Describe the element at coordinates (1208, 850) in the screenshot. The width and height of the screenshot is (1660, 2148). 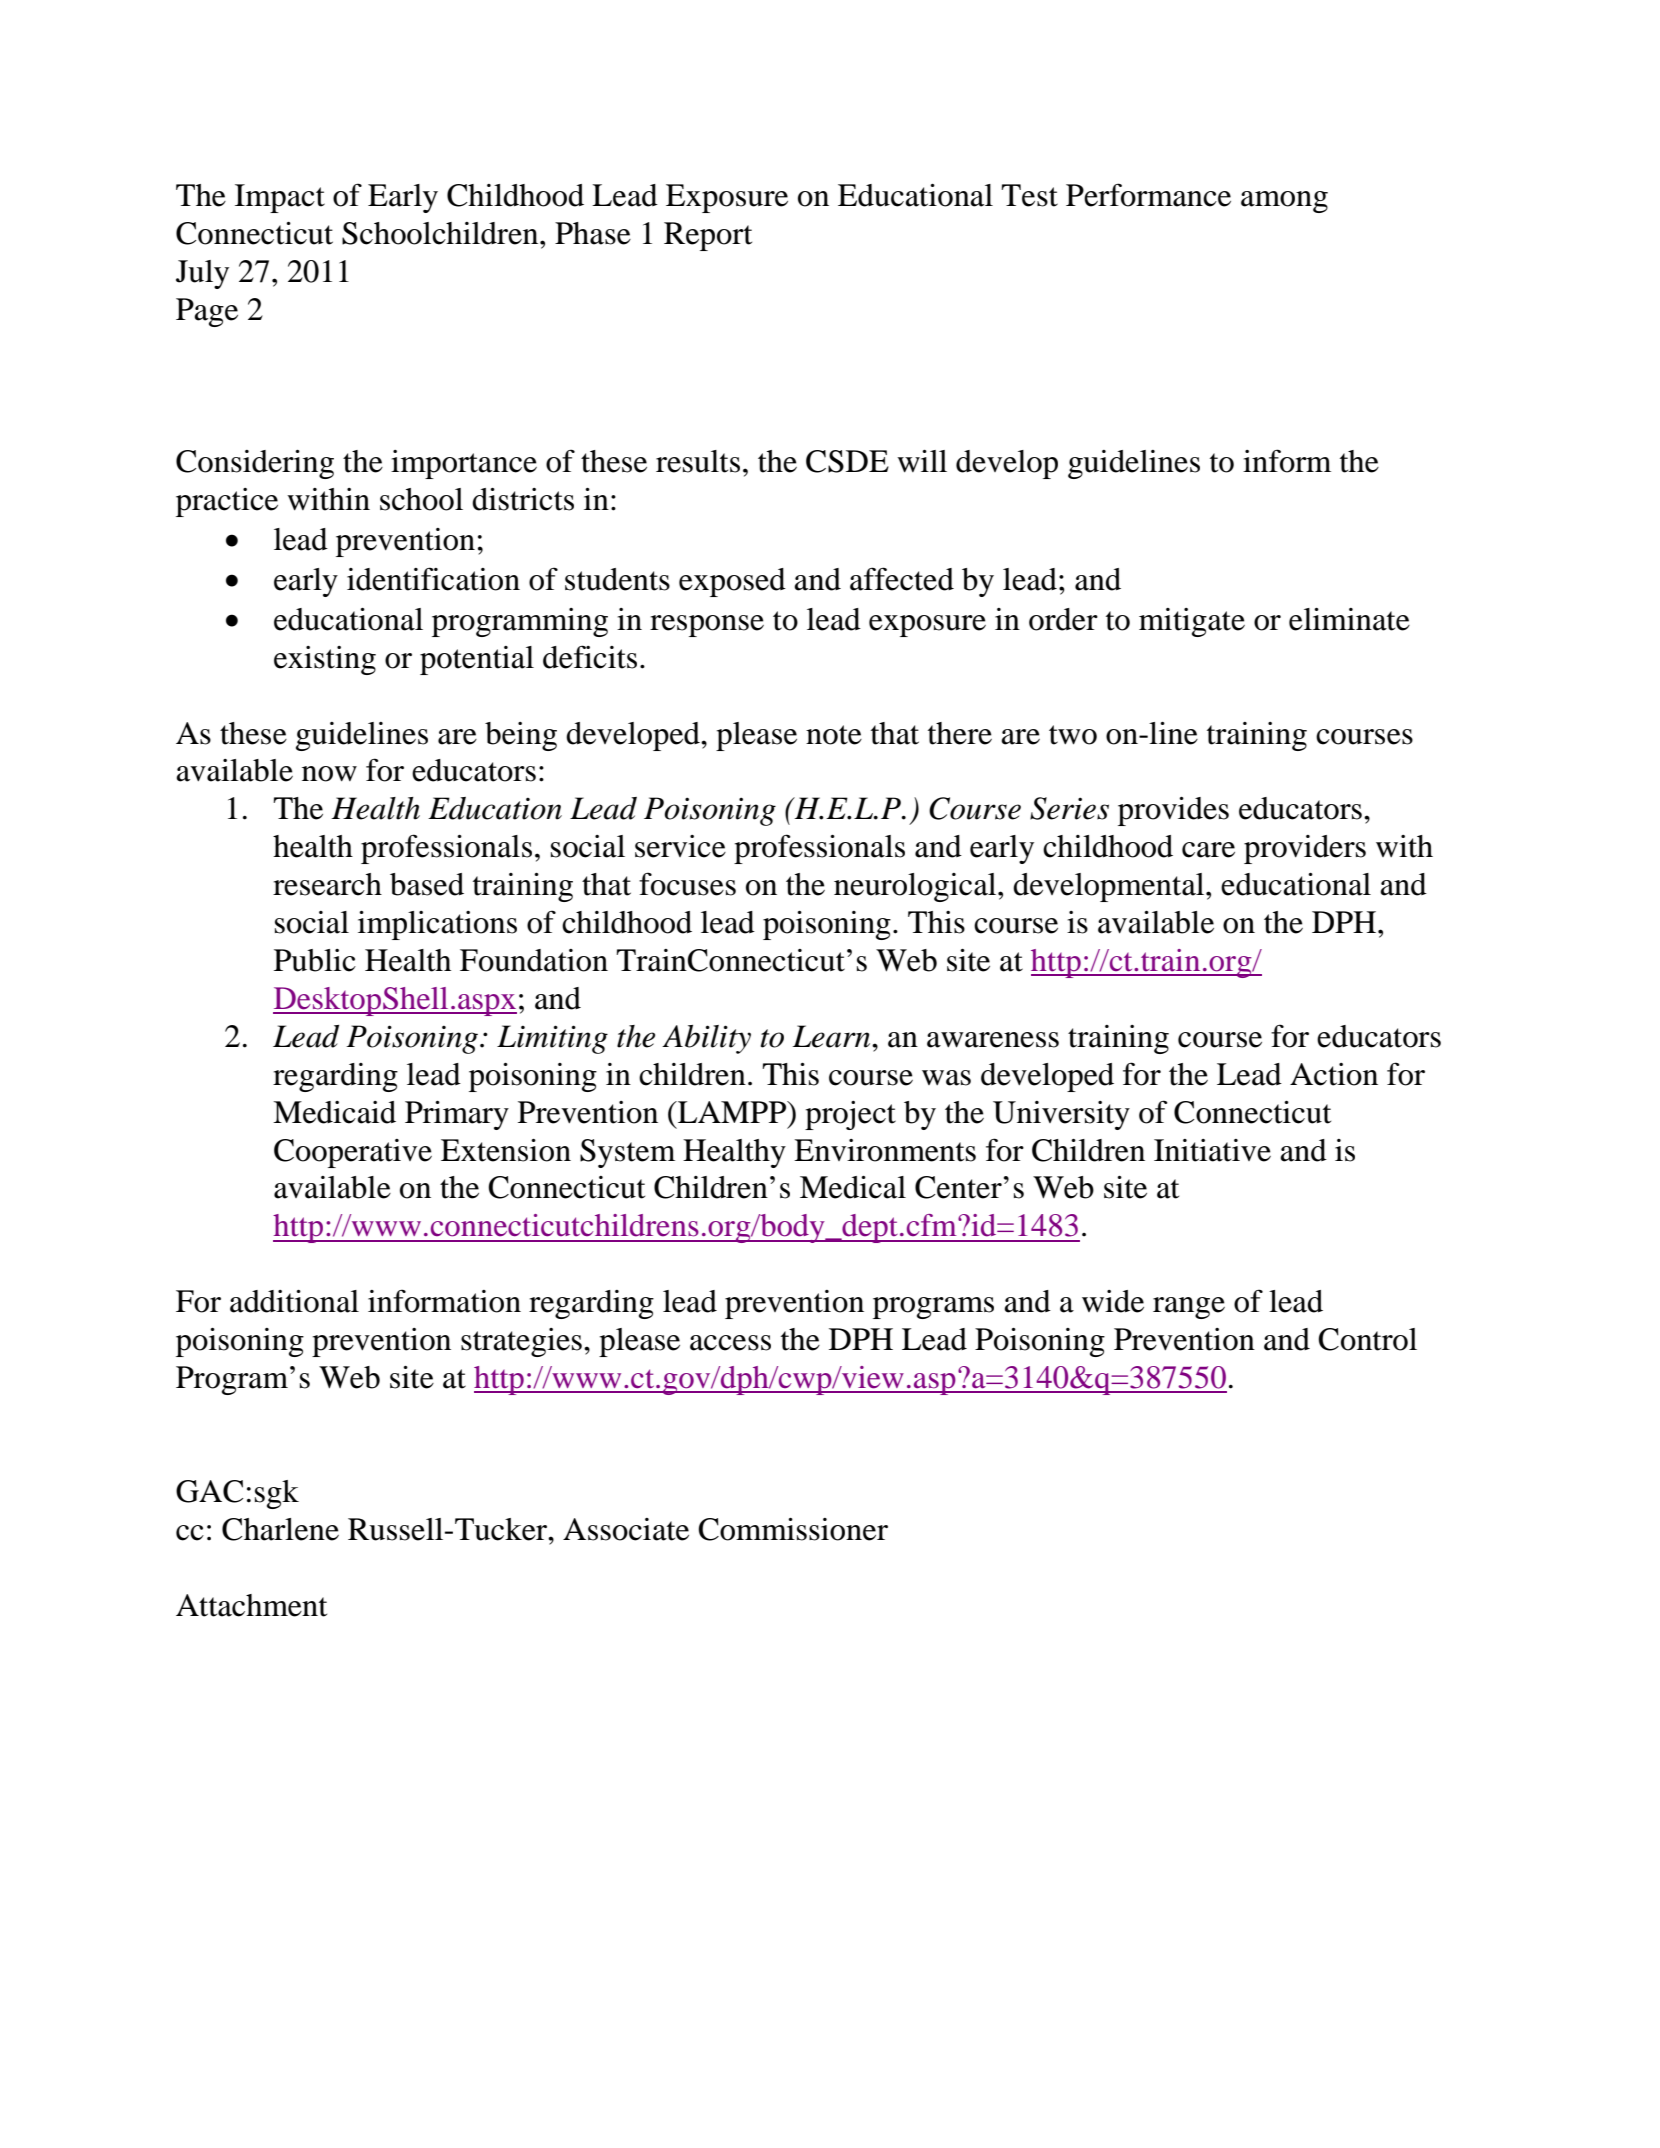
I see `care` at that location.
